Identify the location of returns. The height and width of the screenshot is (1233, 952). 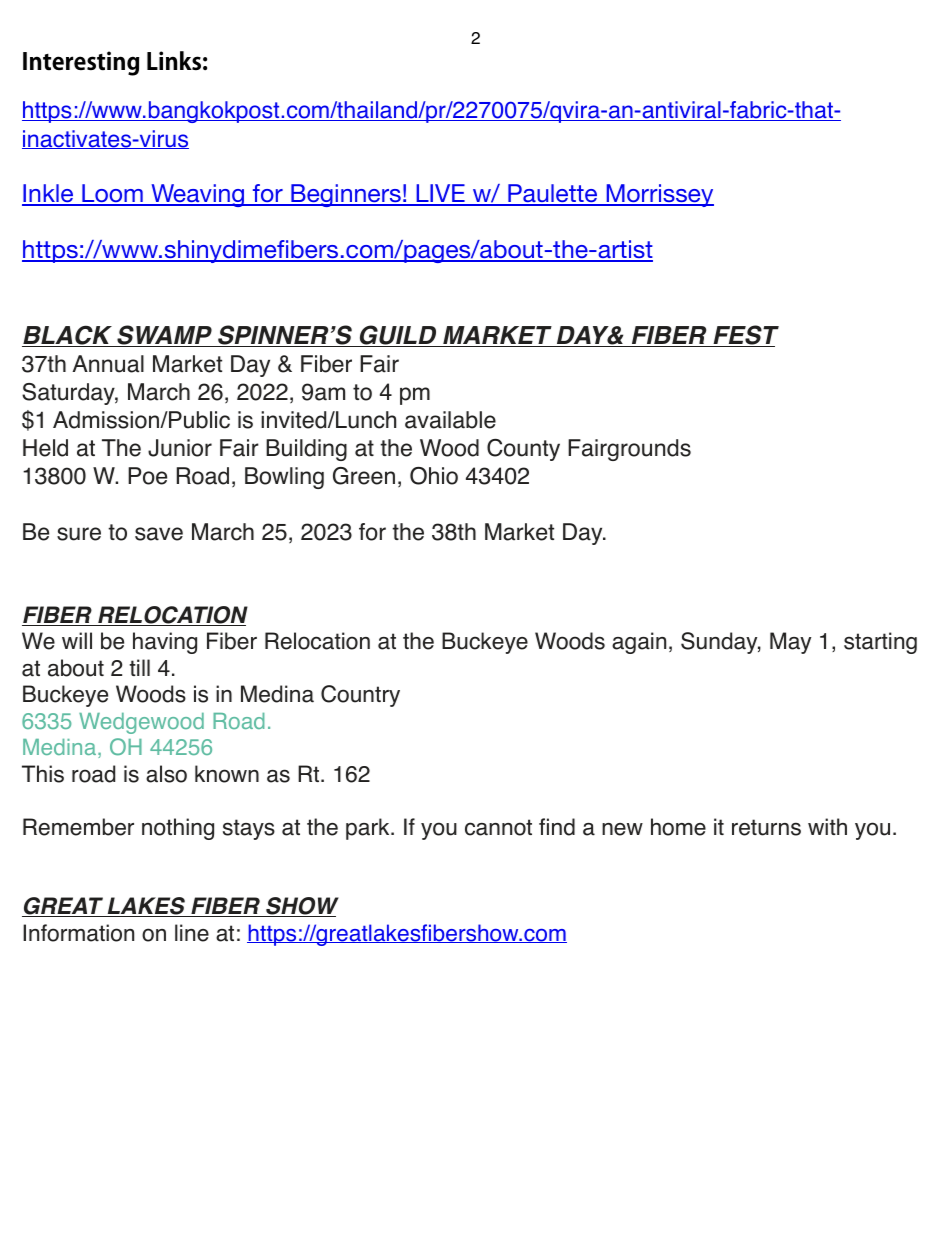
(766, 827).
